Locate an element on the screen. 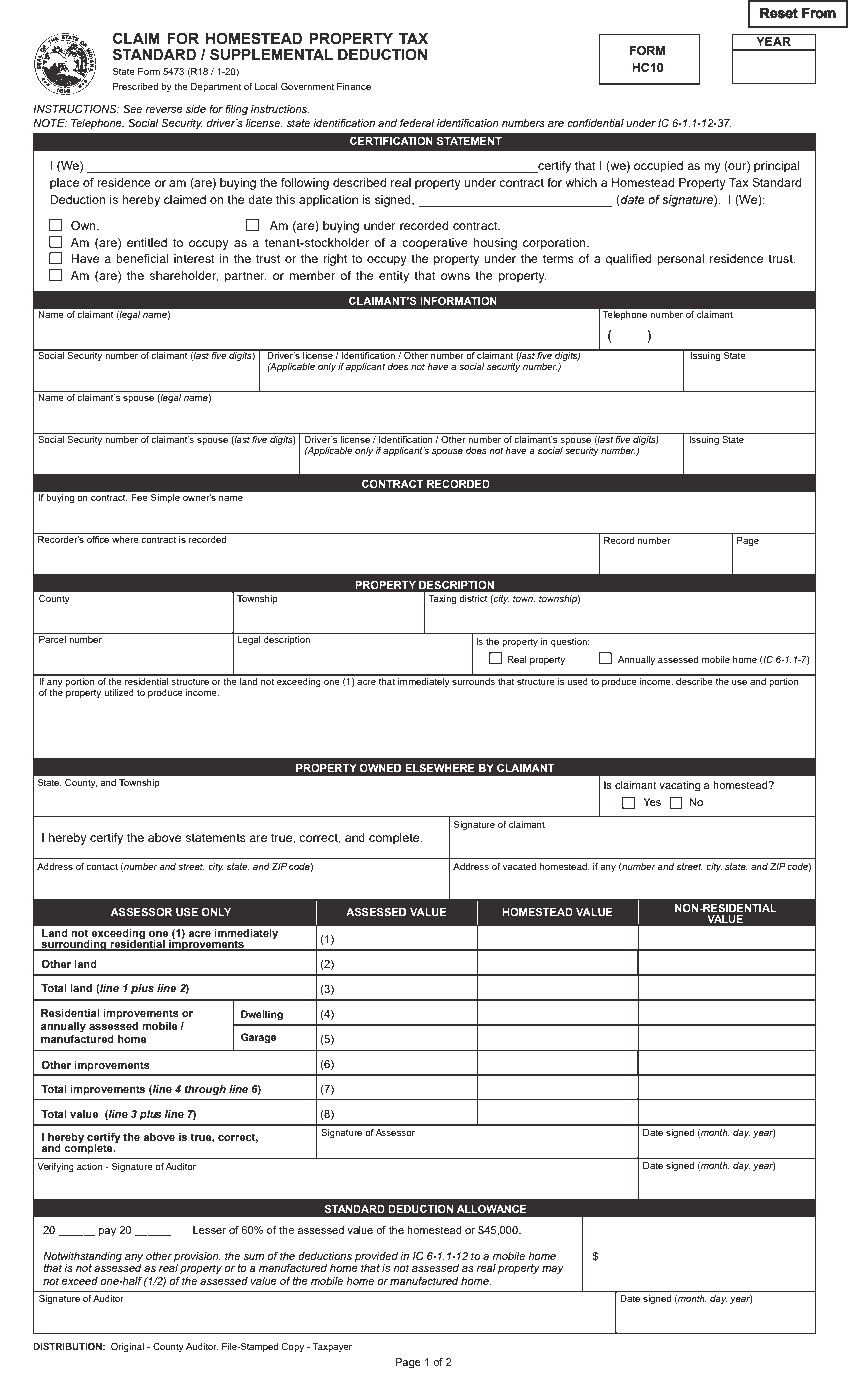 The width and height of the screenshot is (849, 1400). Yes is located at coordinates (652, 802).
